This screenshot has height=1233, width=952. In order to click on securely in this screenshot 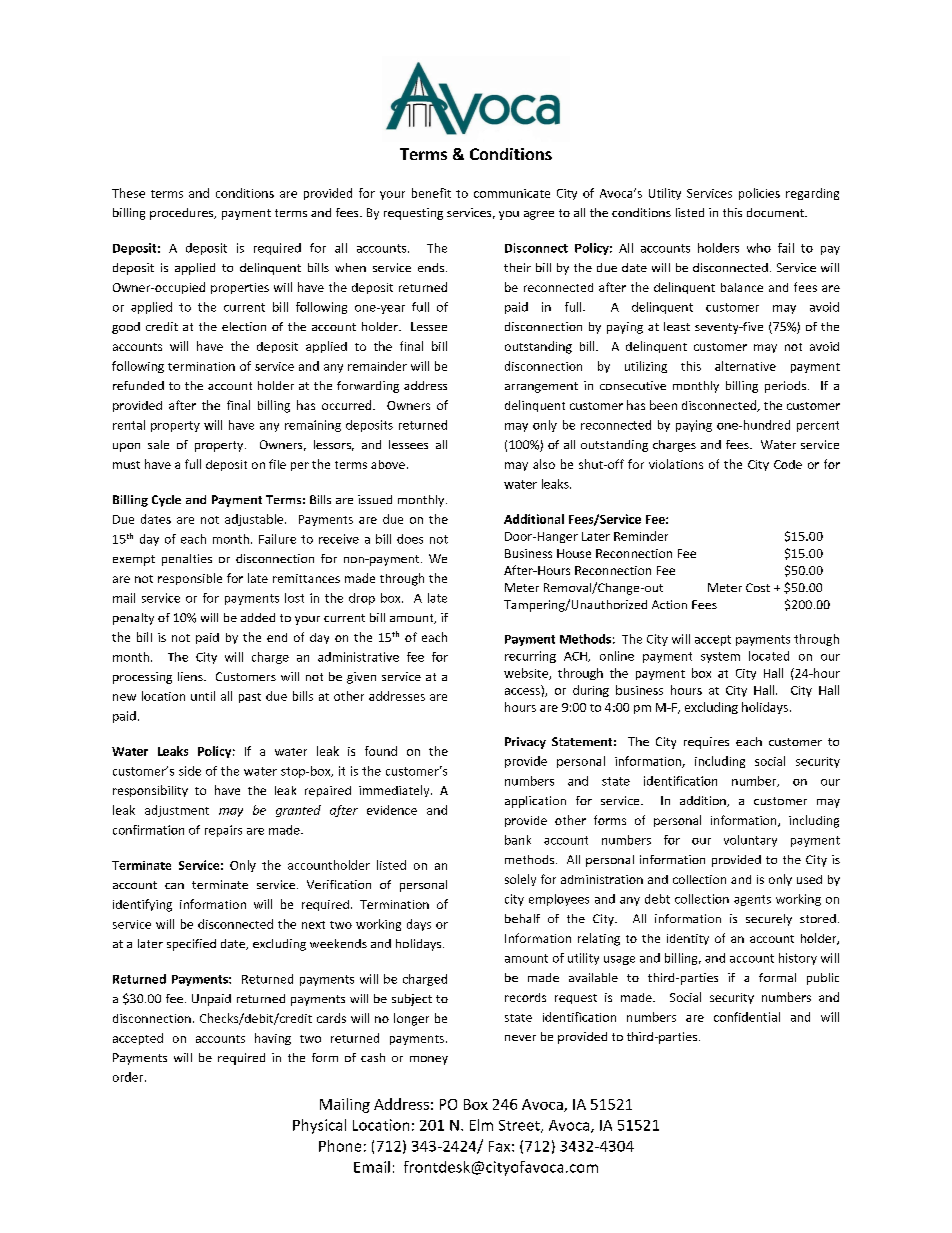, I will do `click(769, 920)`.
